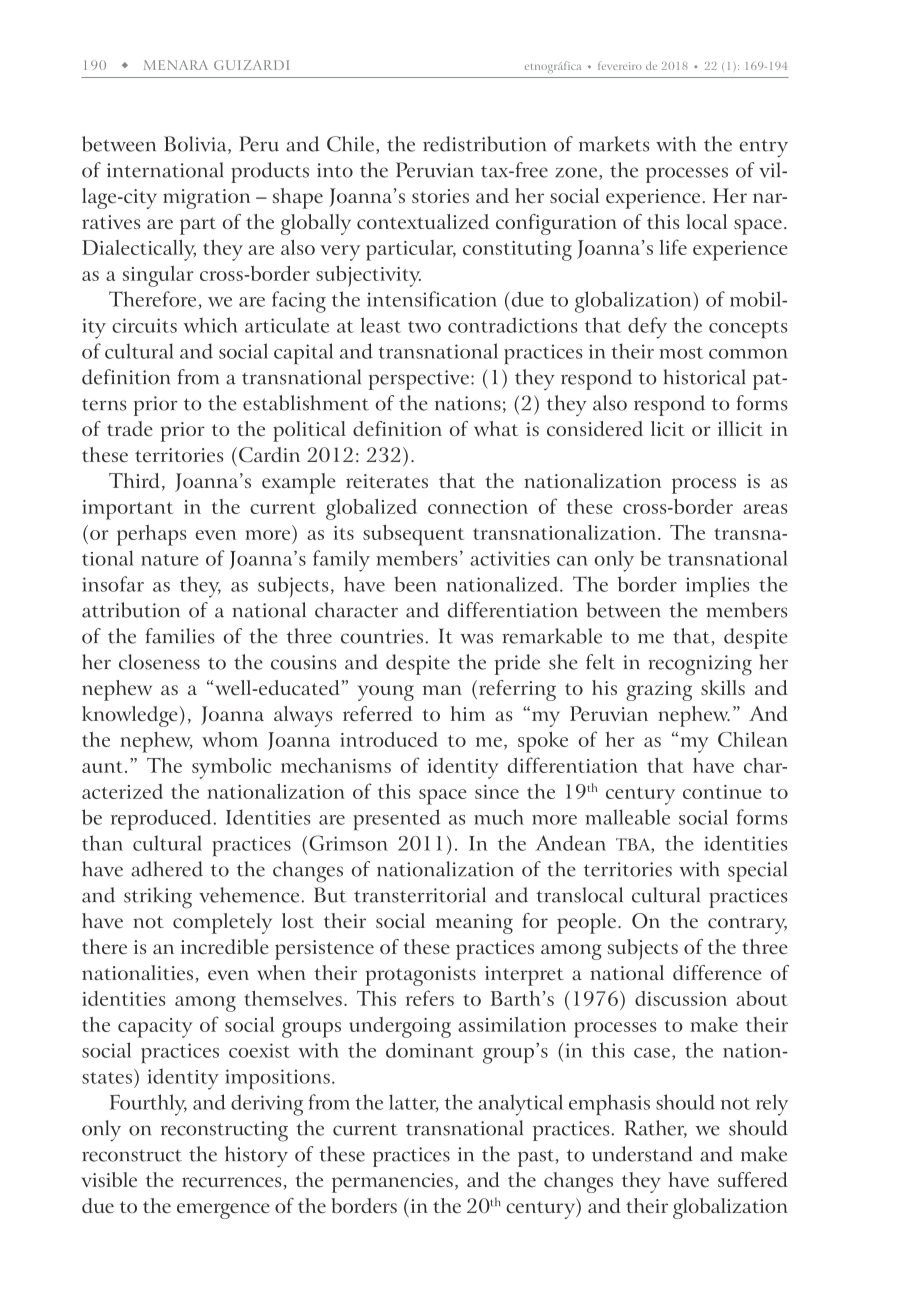 This document has height=1305, width=924. I want to click on recognizing, so click(700, 665).
